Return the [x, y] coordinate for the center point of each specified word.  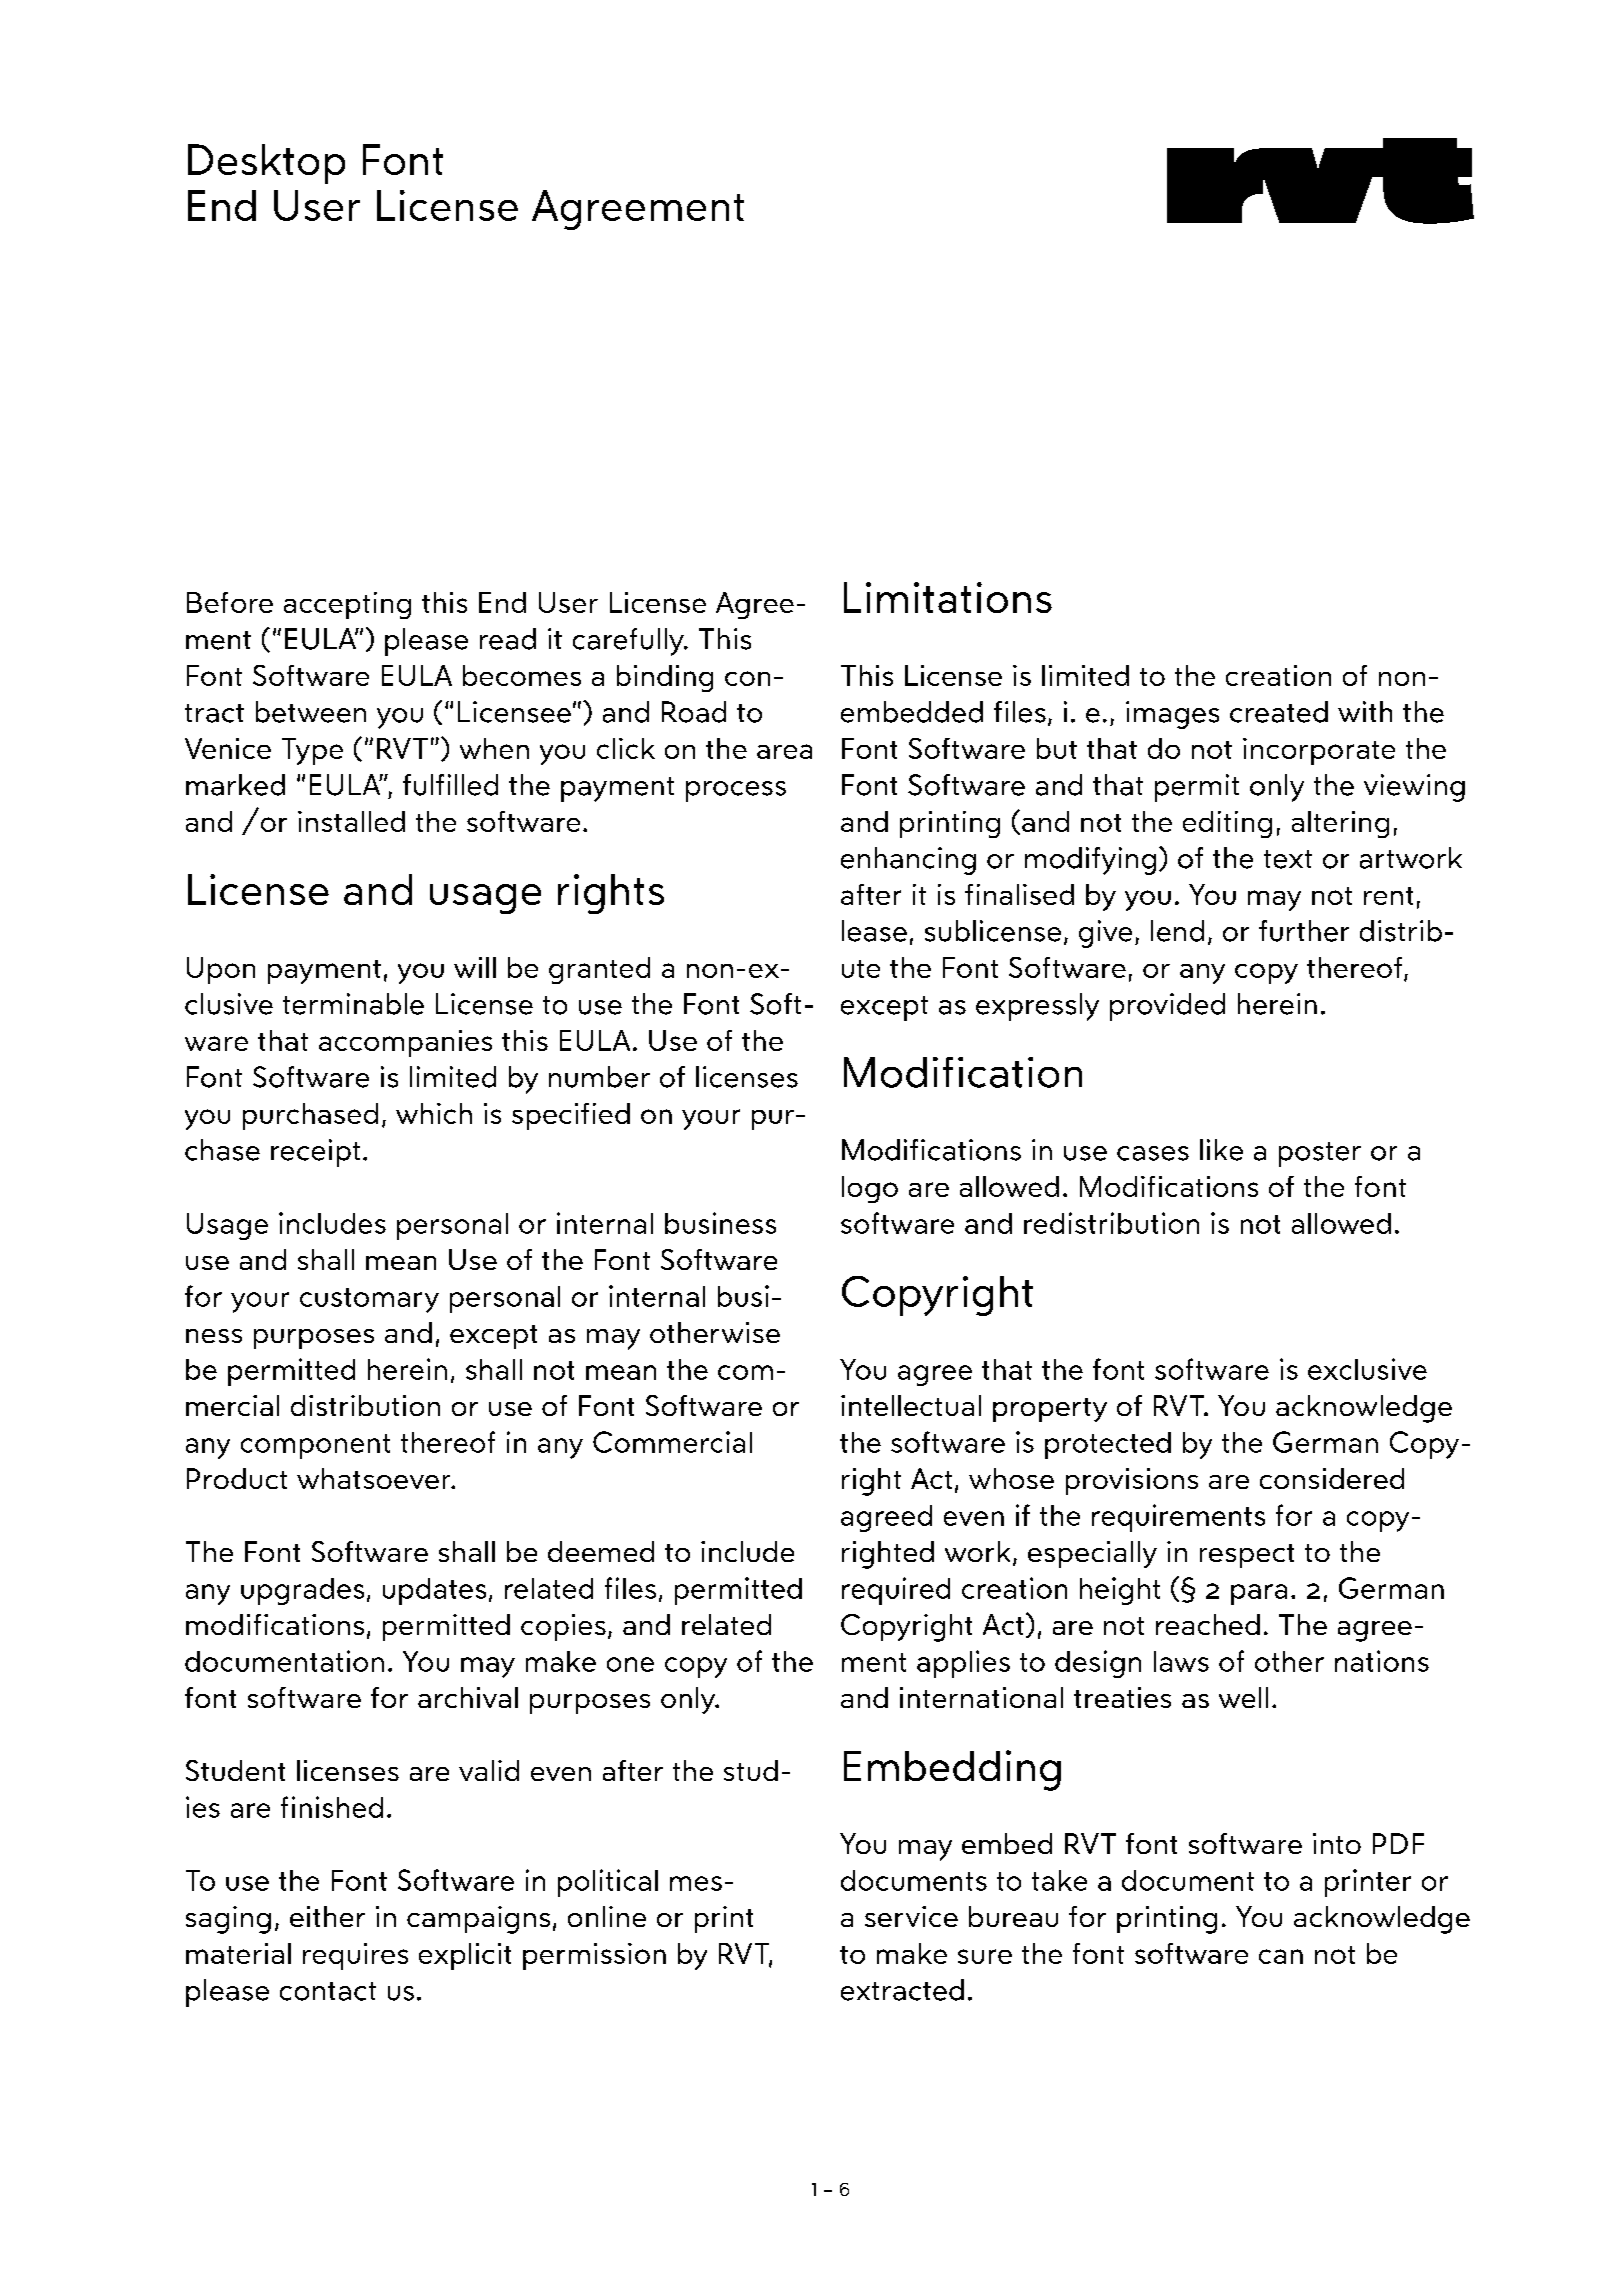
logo [870, 1189]
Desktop [266, 164]
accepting [347, 605]
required [896, 1591]
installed [351, 821]
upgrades [302, 1591]
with [1365, 711]
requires [355, 1956]
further [1304, 931]
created [1279, 712]
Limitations [948, 597]
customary [369, 1300]
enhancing [908, 861]
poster [1320, 1154]
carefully [629, 642]
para [1259, 1594]
